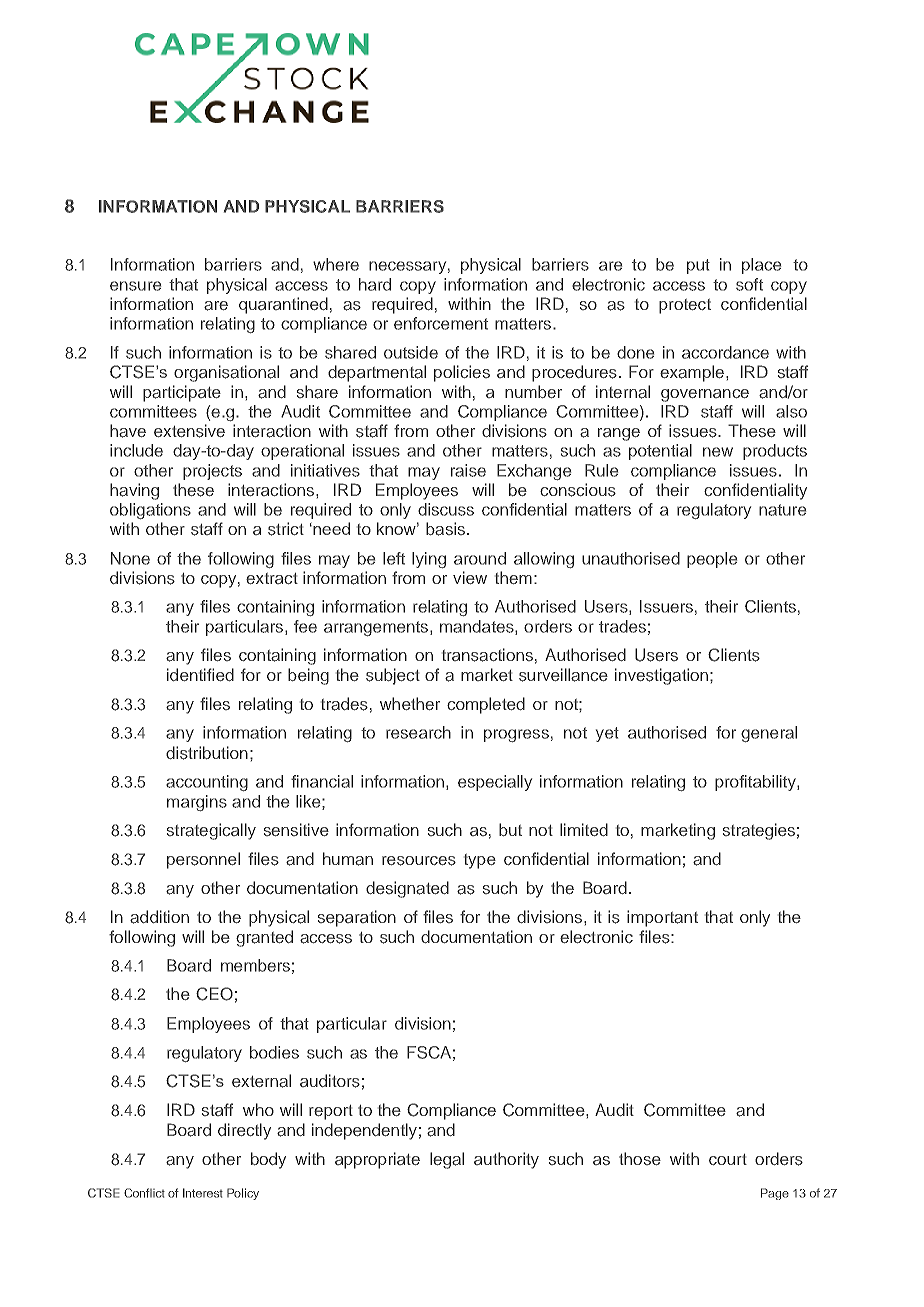 This screenshot has height=1307, width=924. I want to click on legal, so click(447, 1160).
